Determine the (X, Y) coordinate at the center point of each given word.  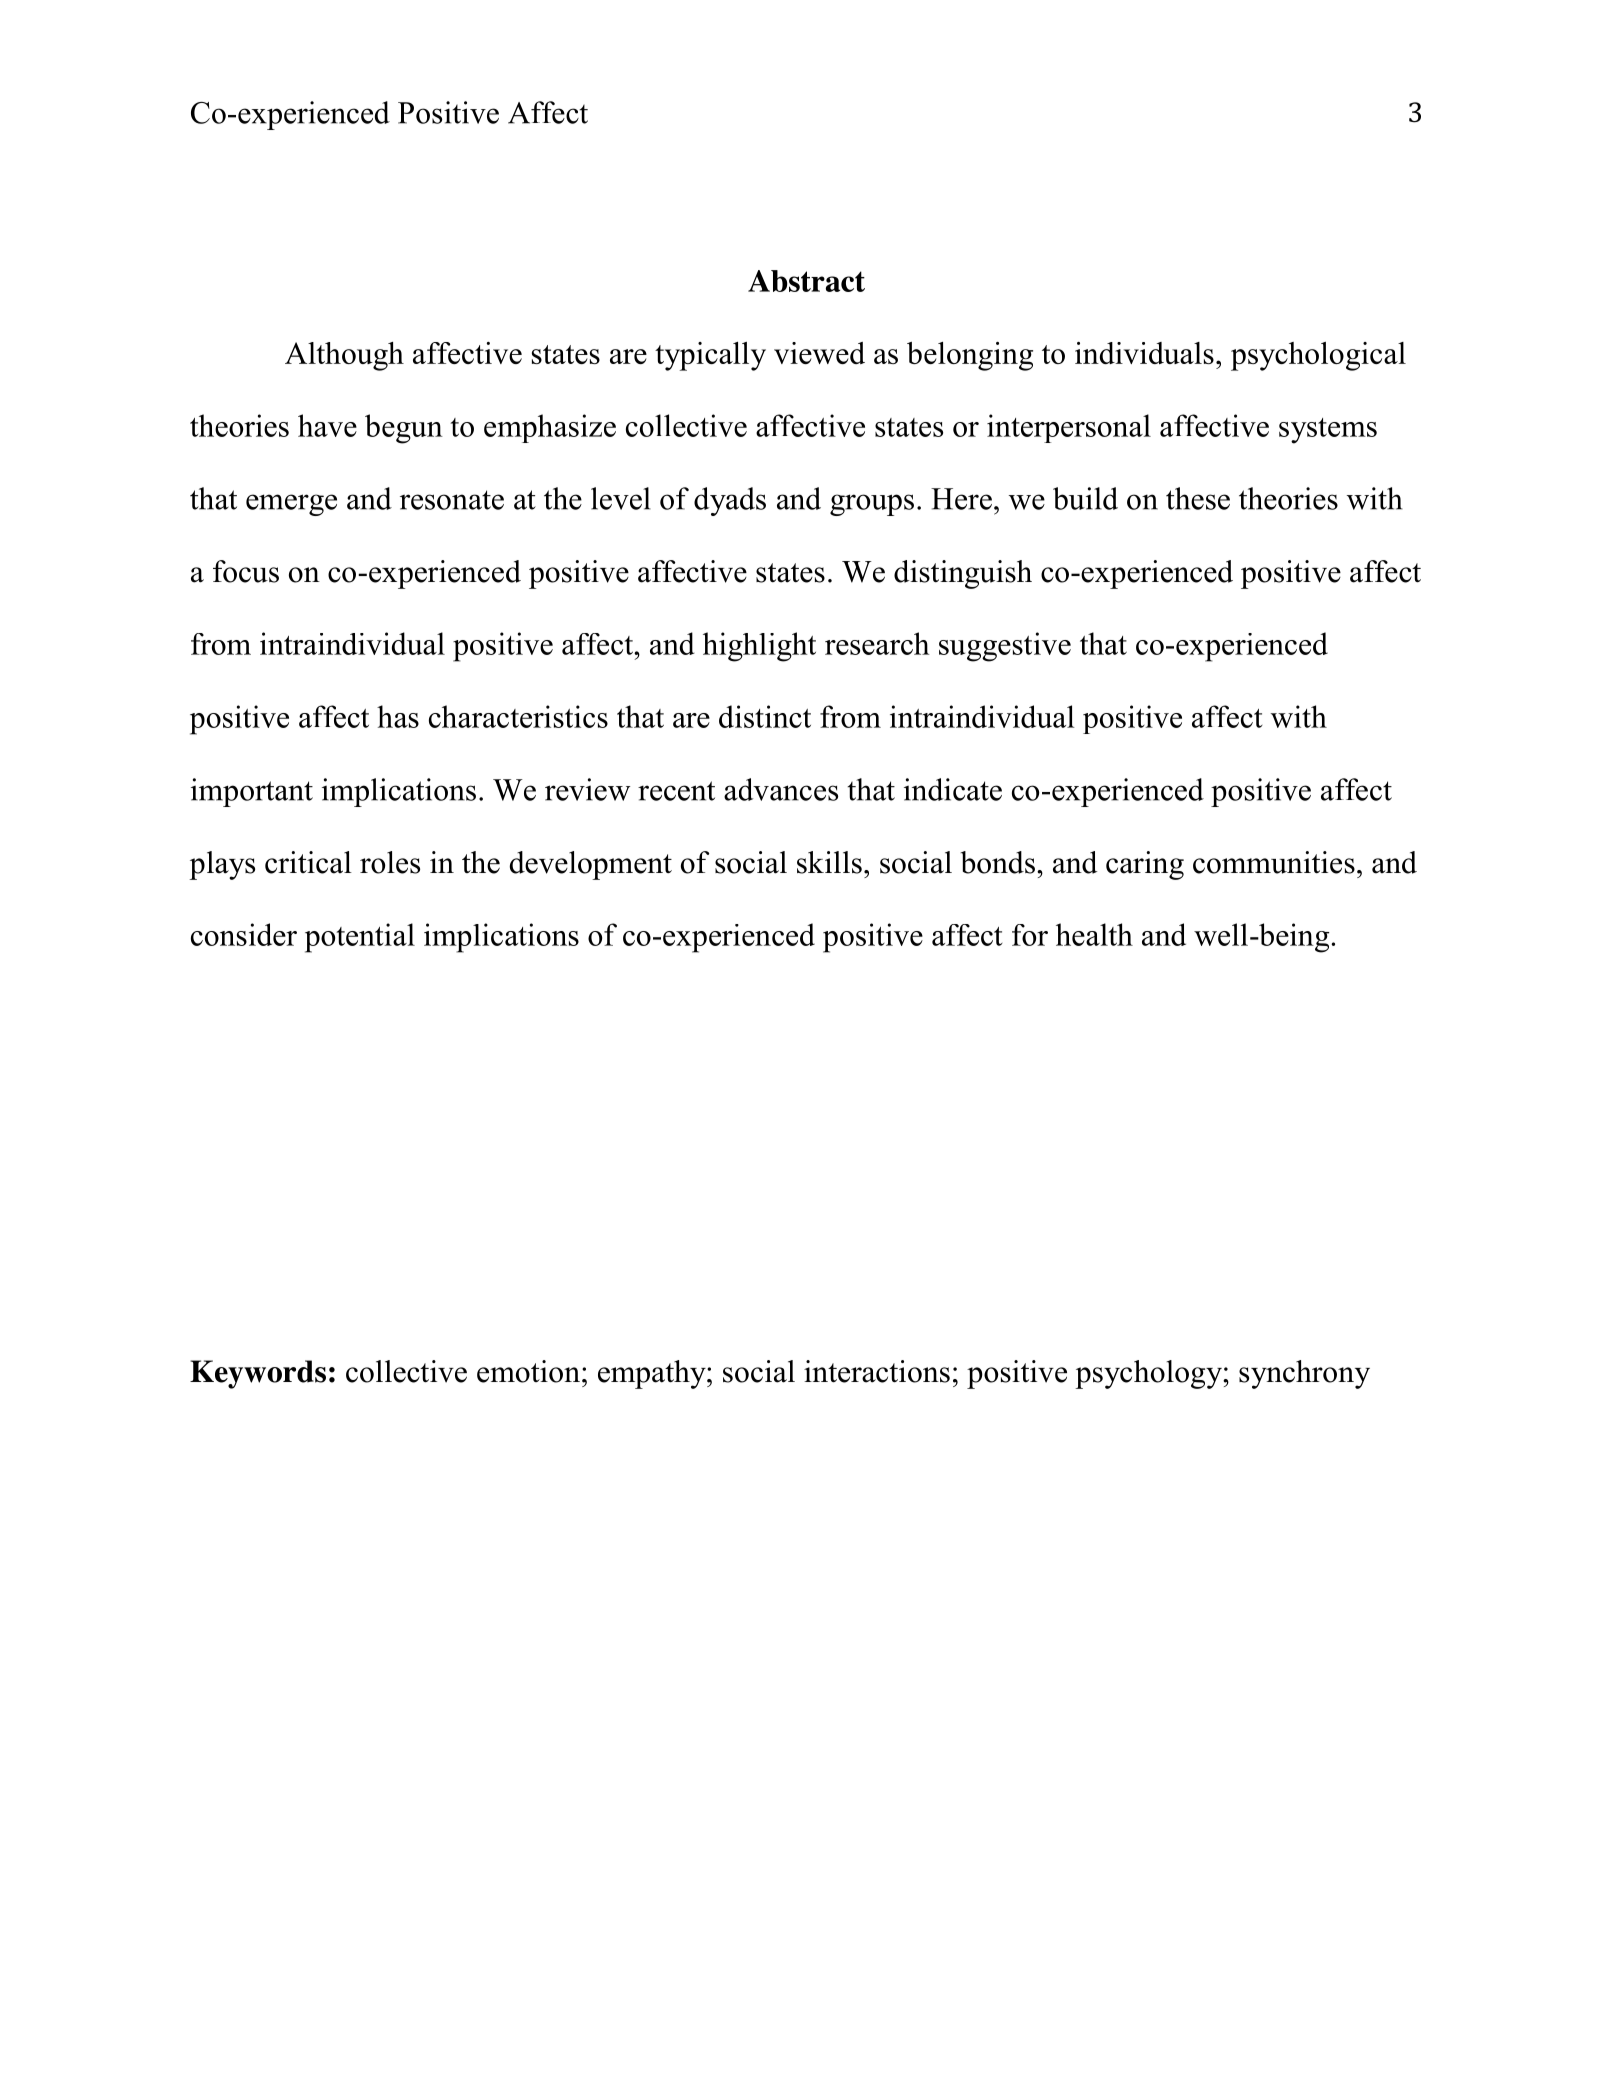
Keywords (258, 1374)
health (1094, 934)
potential (360, 938)
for (1030, 935)
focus (246, 571)
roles (390, 862)
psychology (1149, 1374)
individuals (1144, 353)
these (1198, 498)
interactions (877, 1371)
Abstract (806, 281)
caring (1145, 865)
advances (781, 789)
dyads (730, 501)
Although (344, 356)
